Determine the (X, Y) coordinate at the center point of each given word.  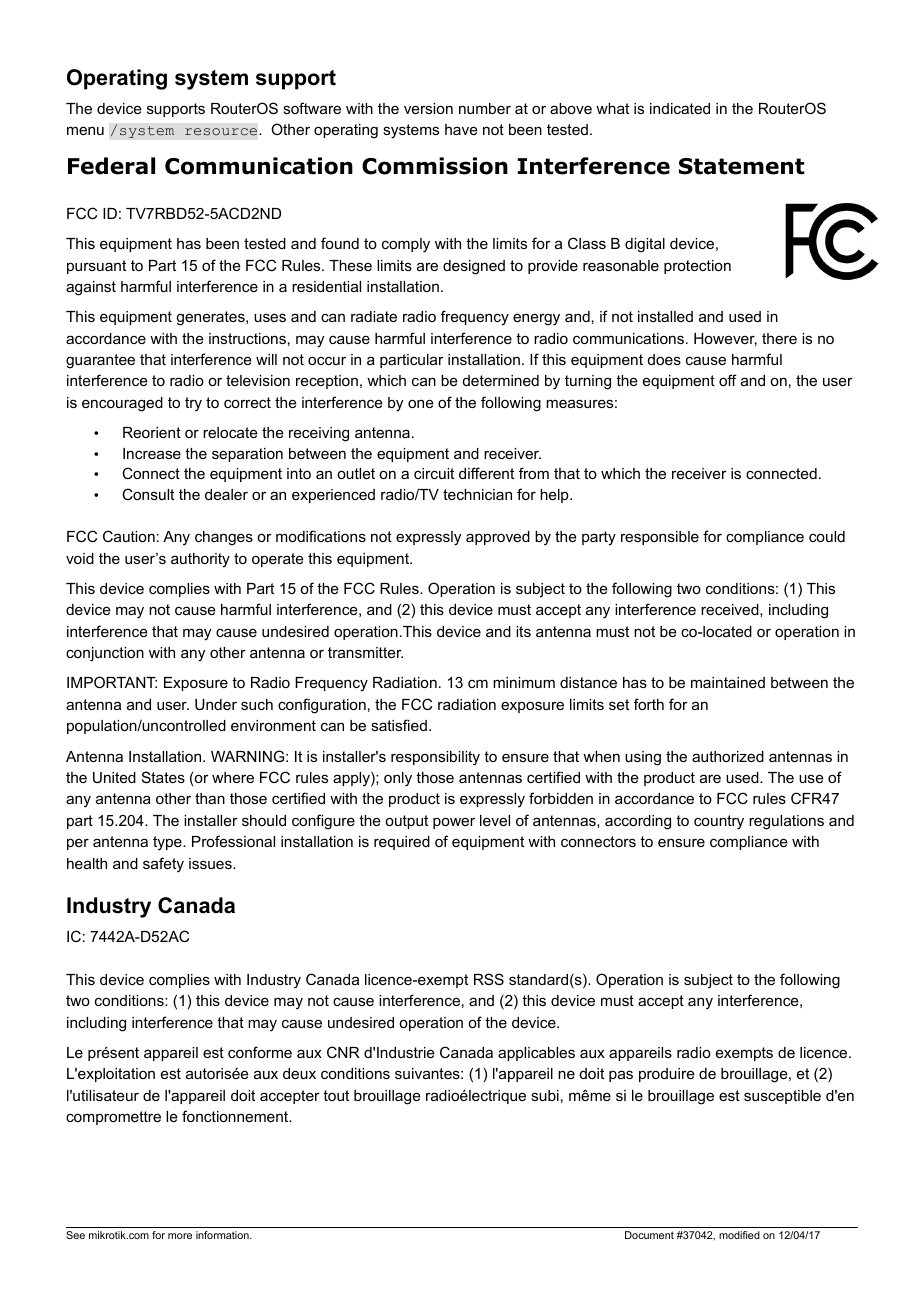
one (421, 403)
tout (336, 1095)
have (461, 129)
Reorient (152, 432)
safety (163, 865)
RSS (489, 979)
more (180, 1236)
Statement (741, 166)
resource (222, 132)
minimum (524, 682)
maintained (728, 682)
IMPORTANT (112, 682)
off (728, 380)
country (719, 822)
